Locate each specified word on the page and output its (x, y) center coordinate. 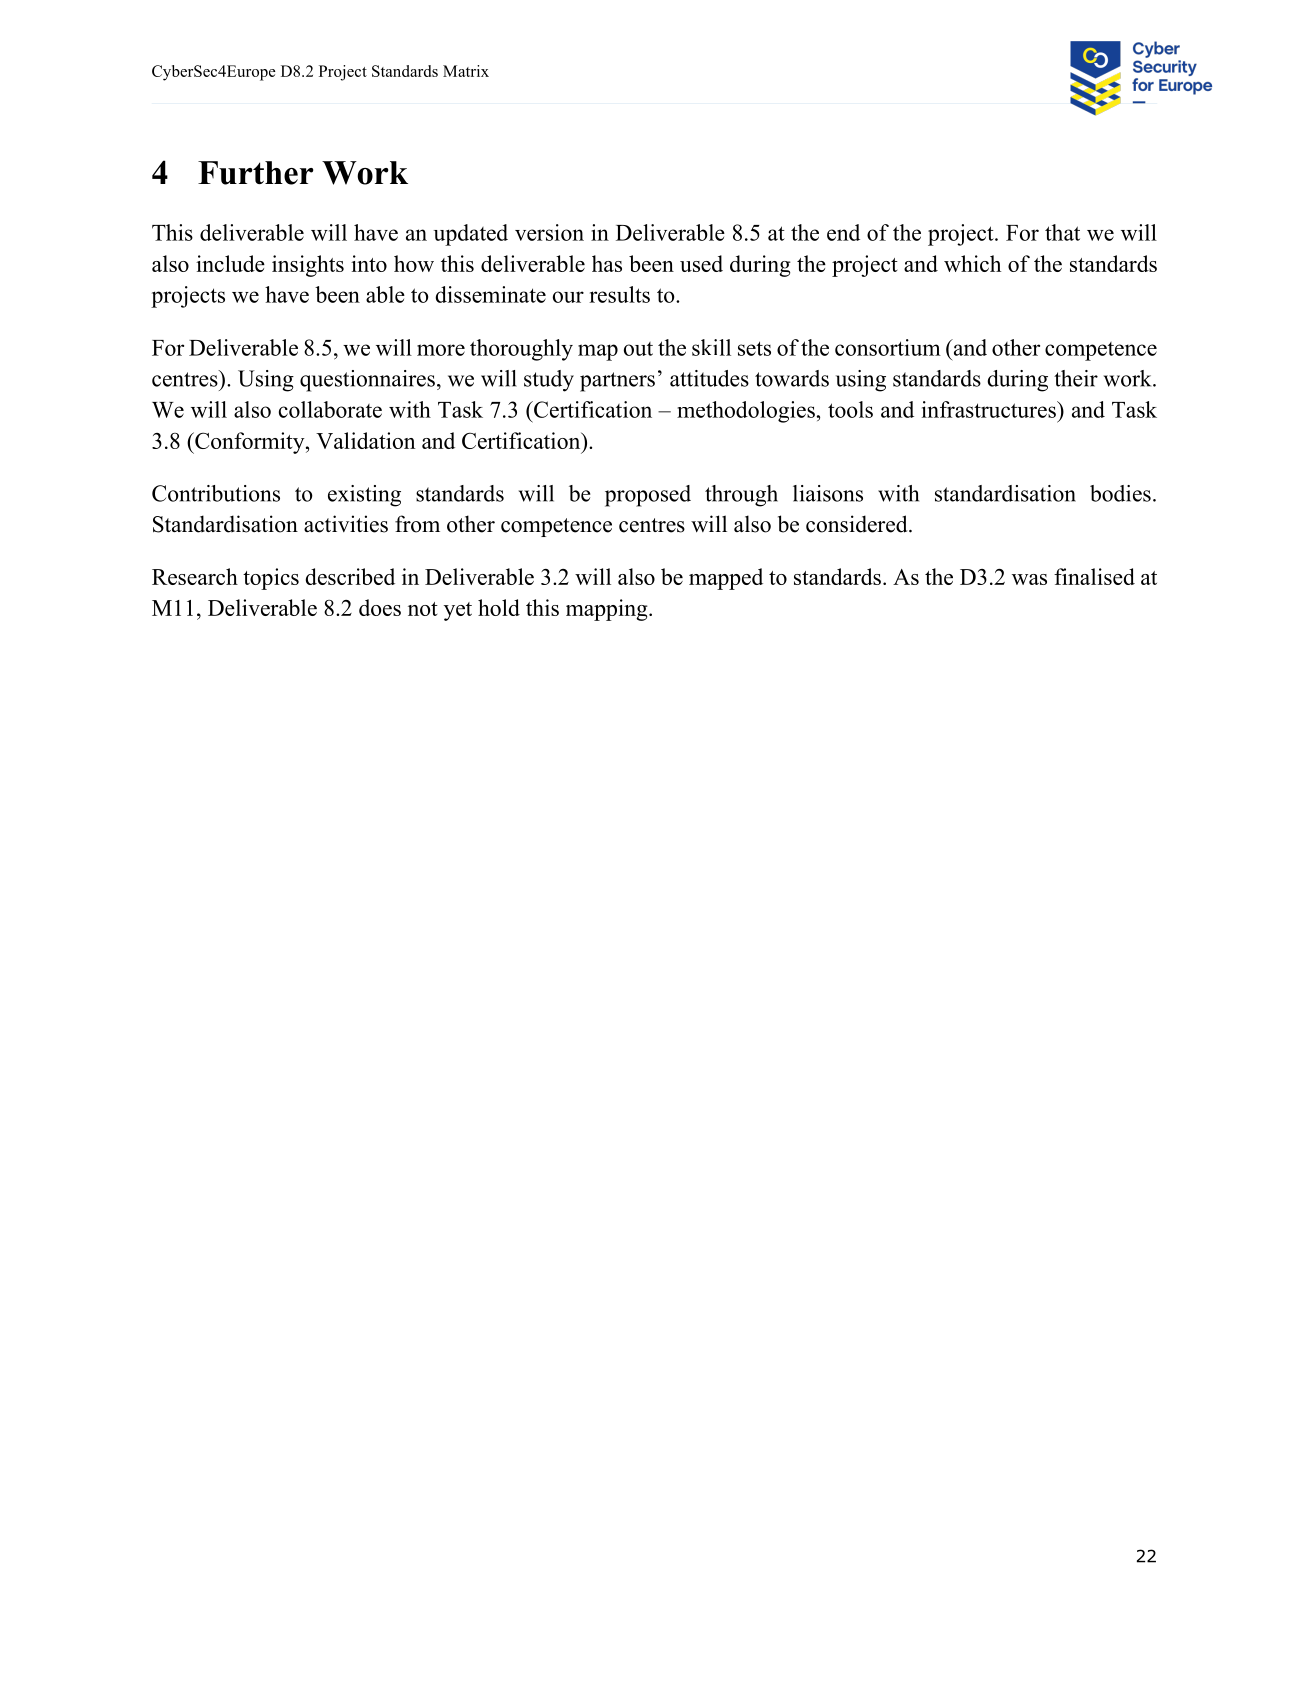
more (441, 350)
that (1062, 232)
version (549, 232)
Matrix (466, 71)
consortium (888, 347)
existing (364, 496)
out (638, 349)
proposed (648, 496)
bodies (1120, 493)
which (972, 263)
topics (271, 579)
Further (255, 173)
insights (308, 266)
